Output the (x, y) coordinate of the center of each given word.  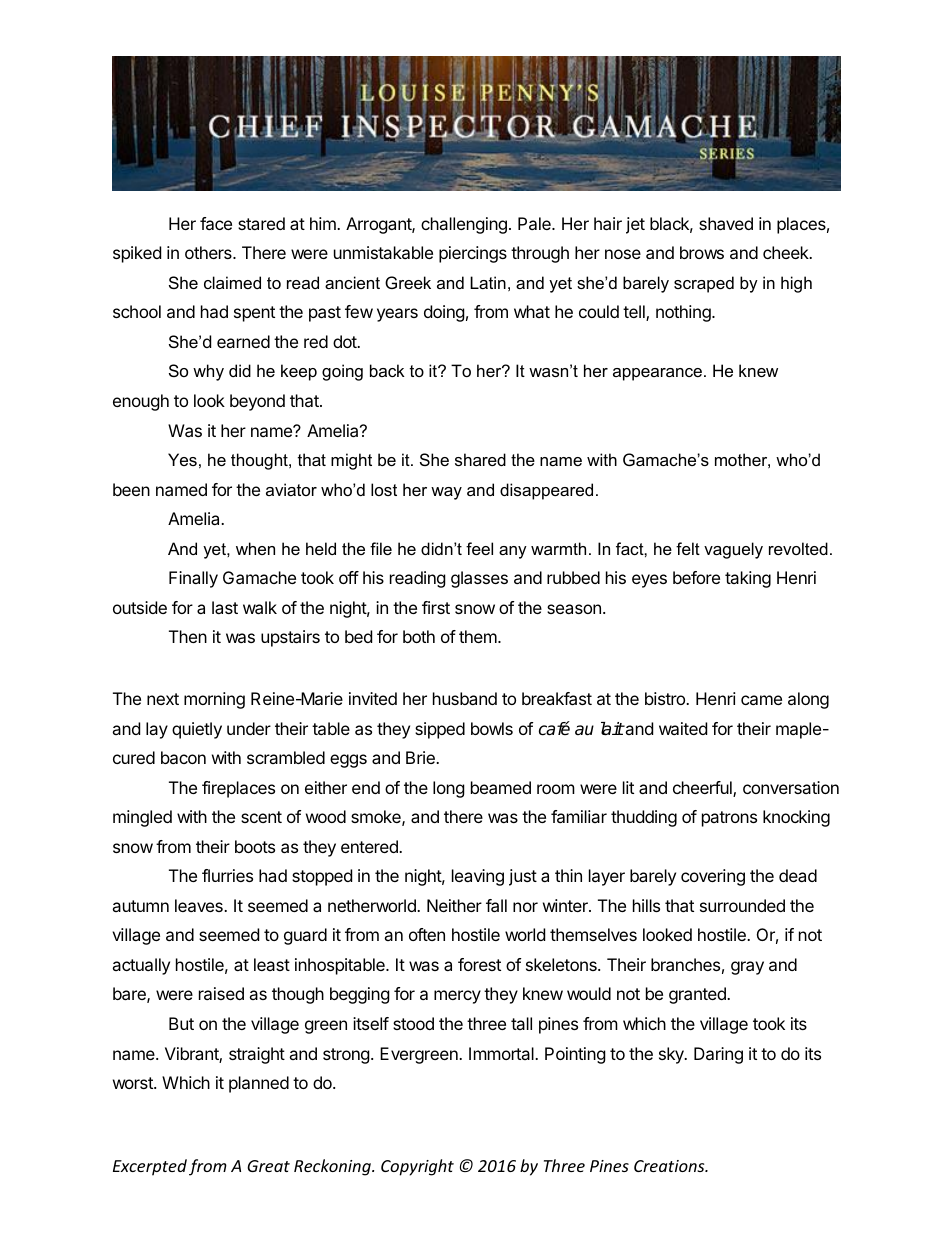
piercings (473, 254)
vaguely (733, 550)
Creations (670, 1166)
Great (268, 1166)
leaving (478, 877)
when (255, 548)
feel (479, 548)
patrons (729, 819)
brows (702, 252)
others (209, 252)
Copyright (417, 1167)
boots (255, 846)
